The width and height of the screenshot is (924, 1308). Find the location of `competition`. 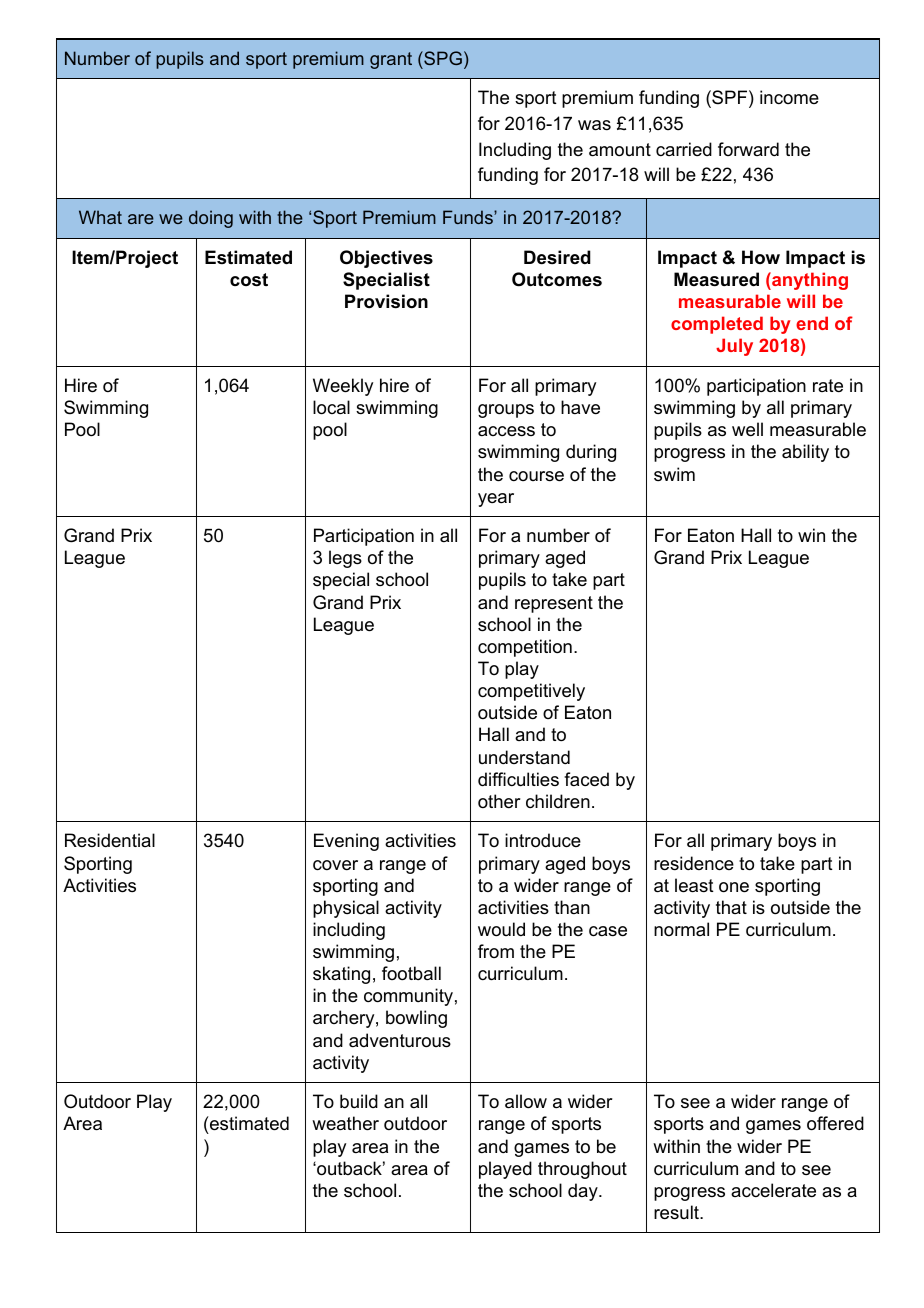

competition is located at coordinates (525, 648).
